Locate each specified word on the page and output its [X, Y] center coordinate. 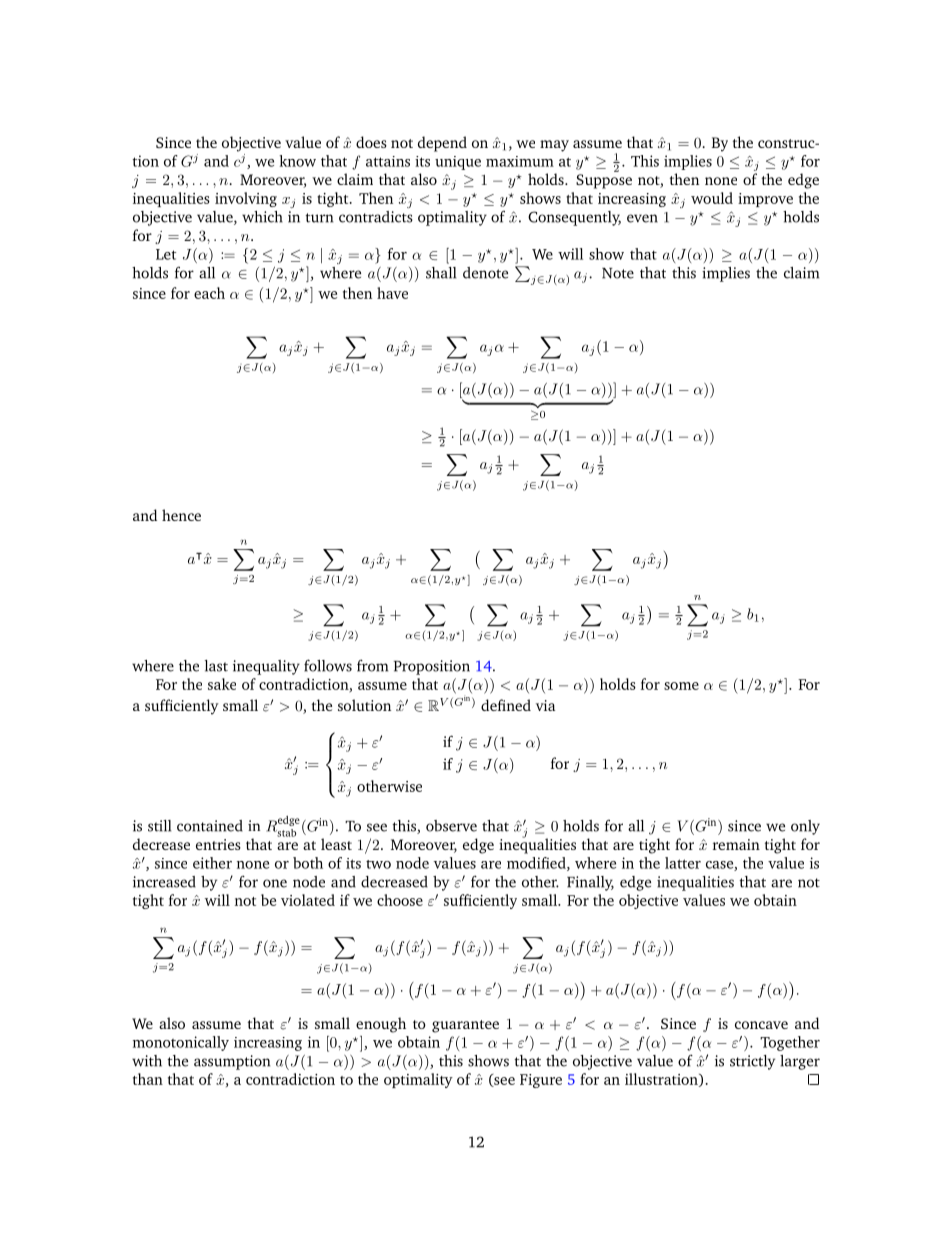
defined [506, 705]
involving [246, 199]
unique [458, 163]
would [712, 198]
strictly [752, 1062]
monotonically [181, 1043]
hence [181, 515]
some [681, 686]
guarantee [465, 1026]
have [392, 293]
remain [736, 844]
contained [210, 826]
